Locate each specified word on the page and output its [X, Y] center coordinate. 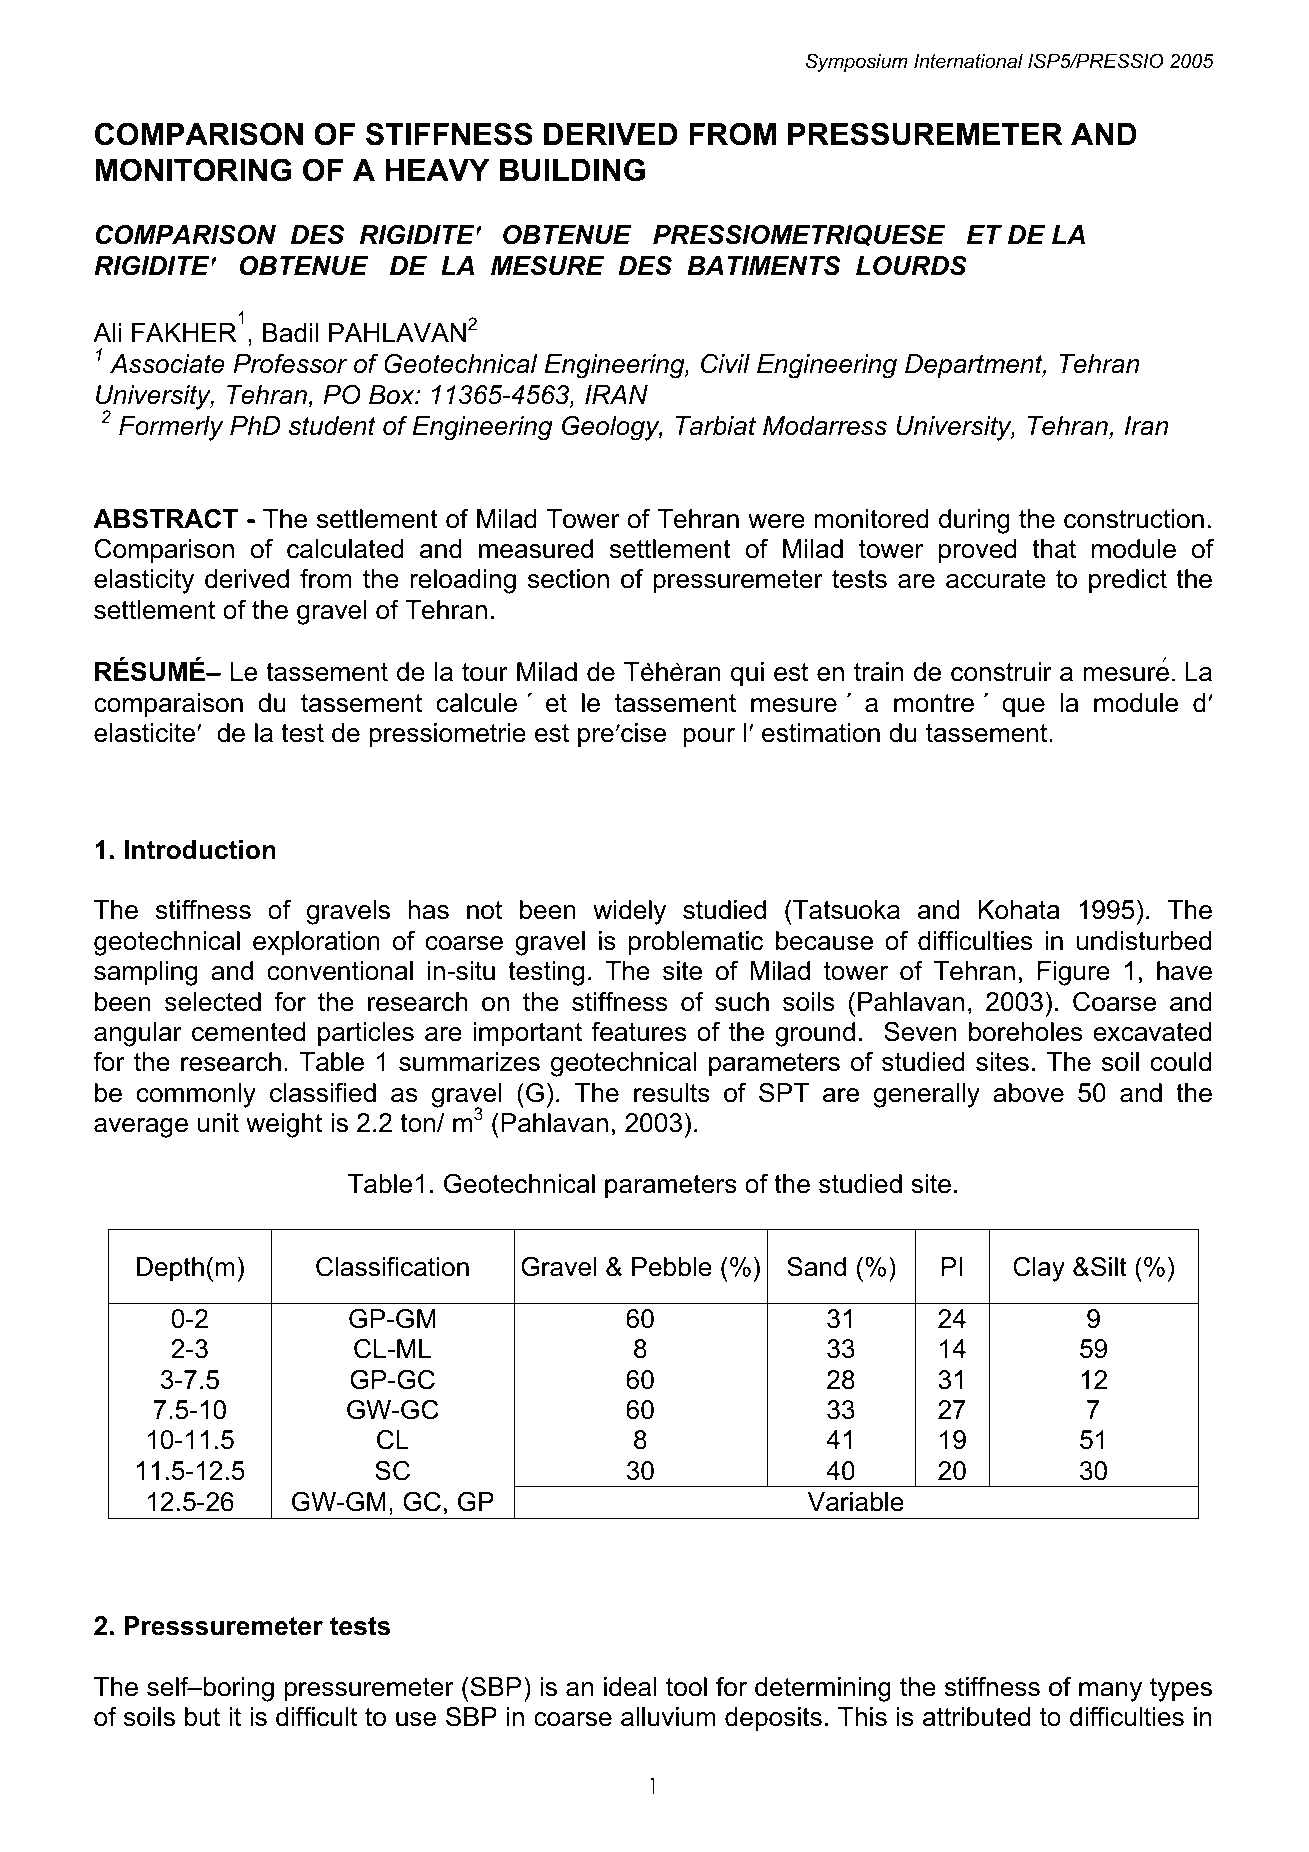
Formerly [171, 428]
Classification [392, 1267]
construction [1134, 519]
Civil [725, 364]
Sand [816, 1267]
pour [709, 738]
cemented [248, 1032]
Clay [1039, 1269]
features [639, 1032]
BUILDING [572, 170]
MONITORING [193, 170]
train [878, 672]
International [968, 61]
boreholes [1025, 1032]
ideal [630, 1687]
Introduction [200, 850]
